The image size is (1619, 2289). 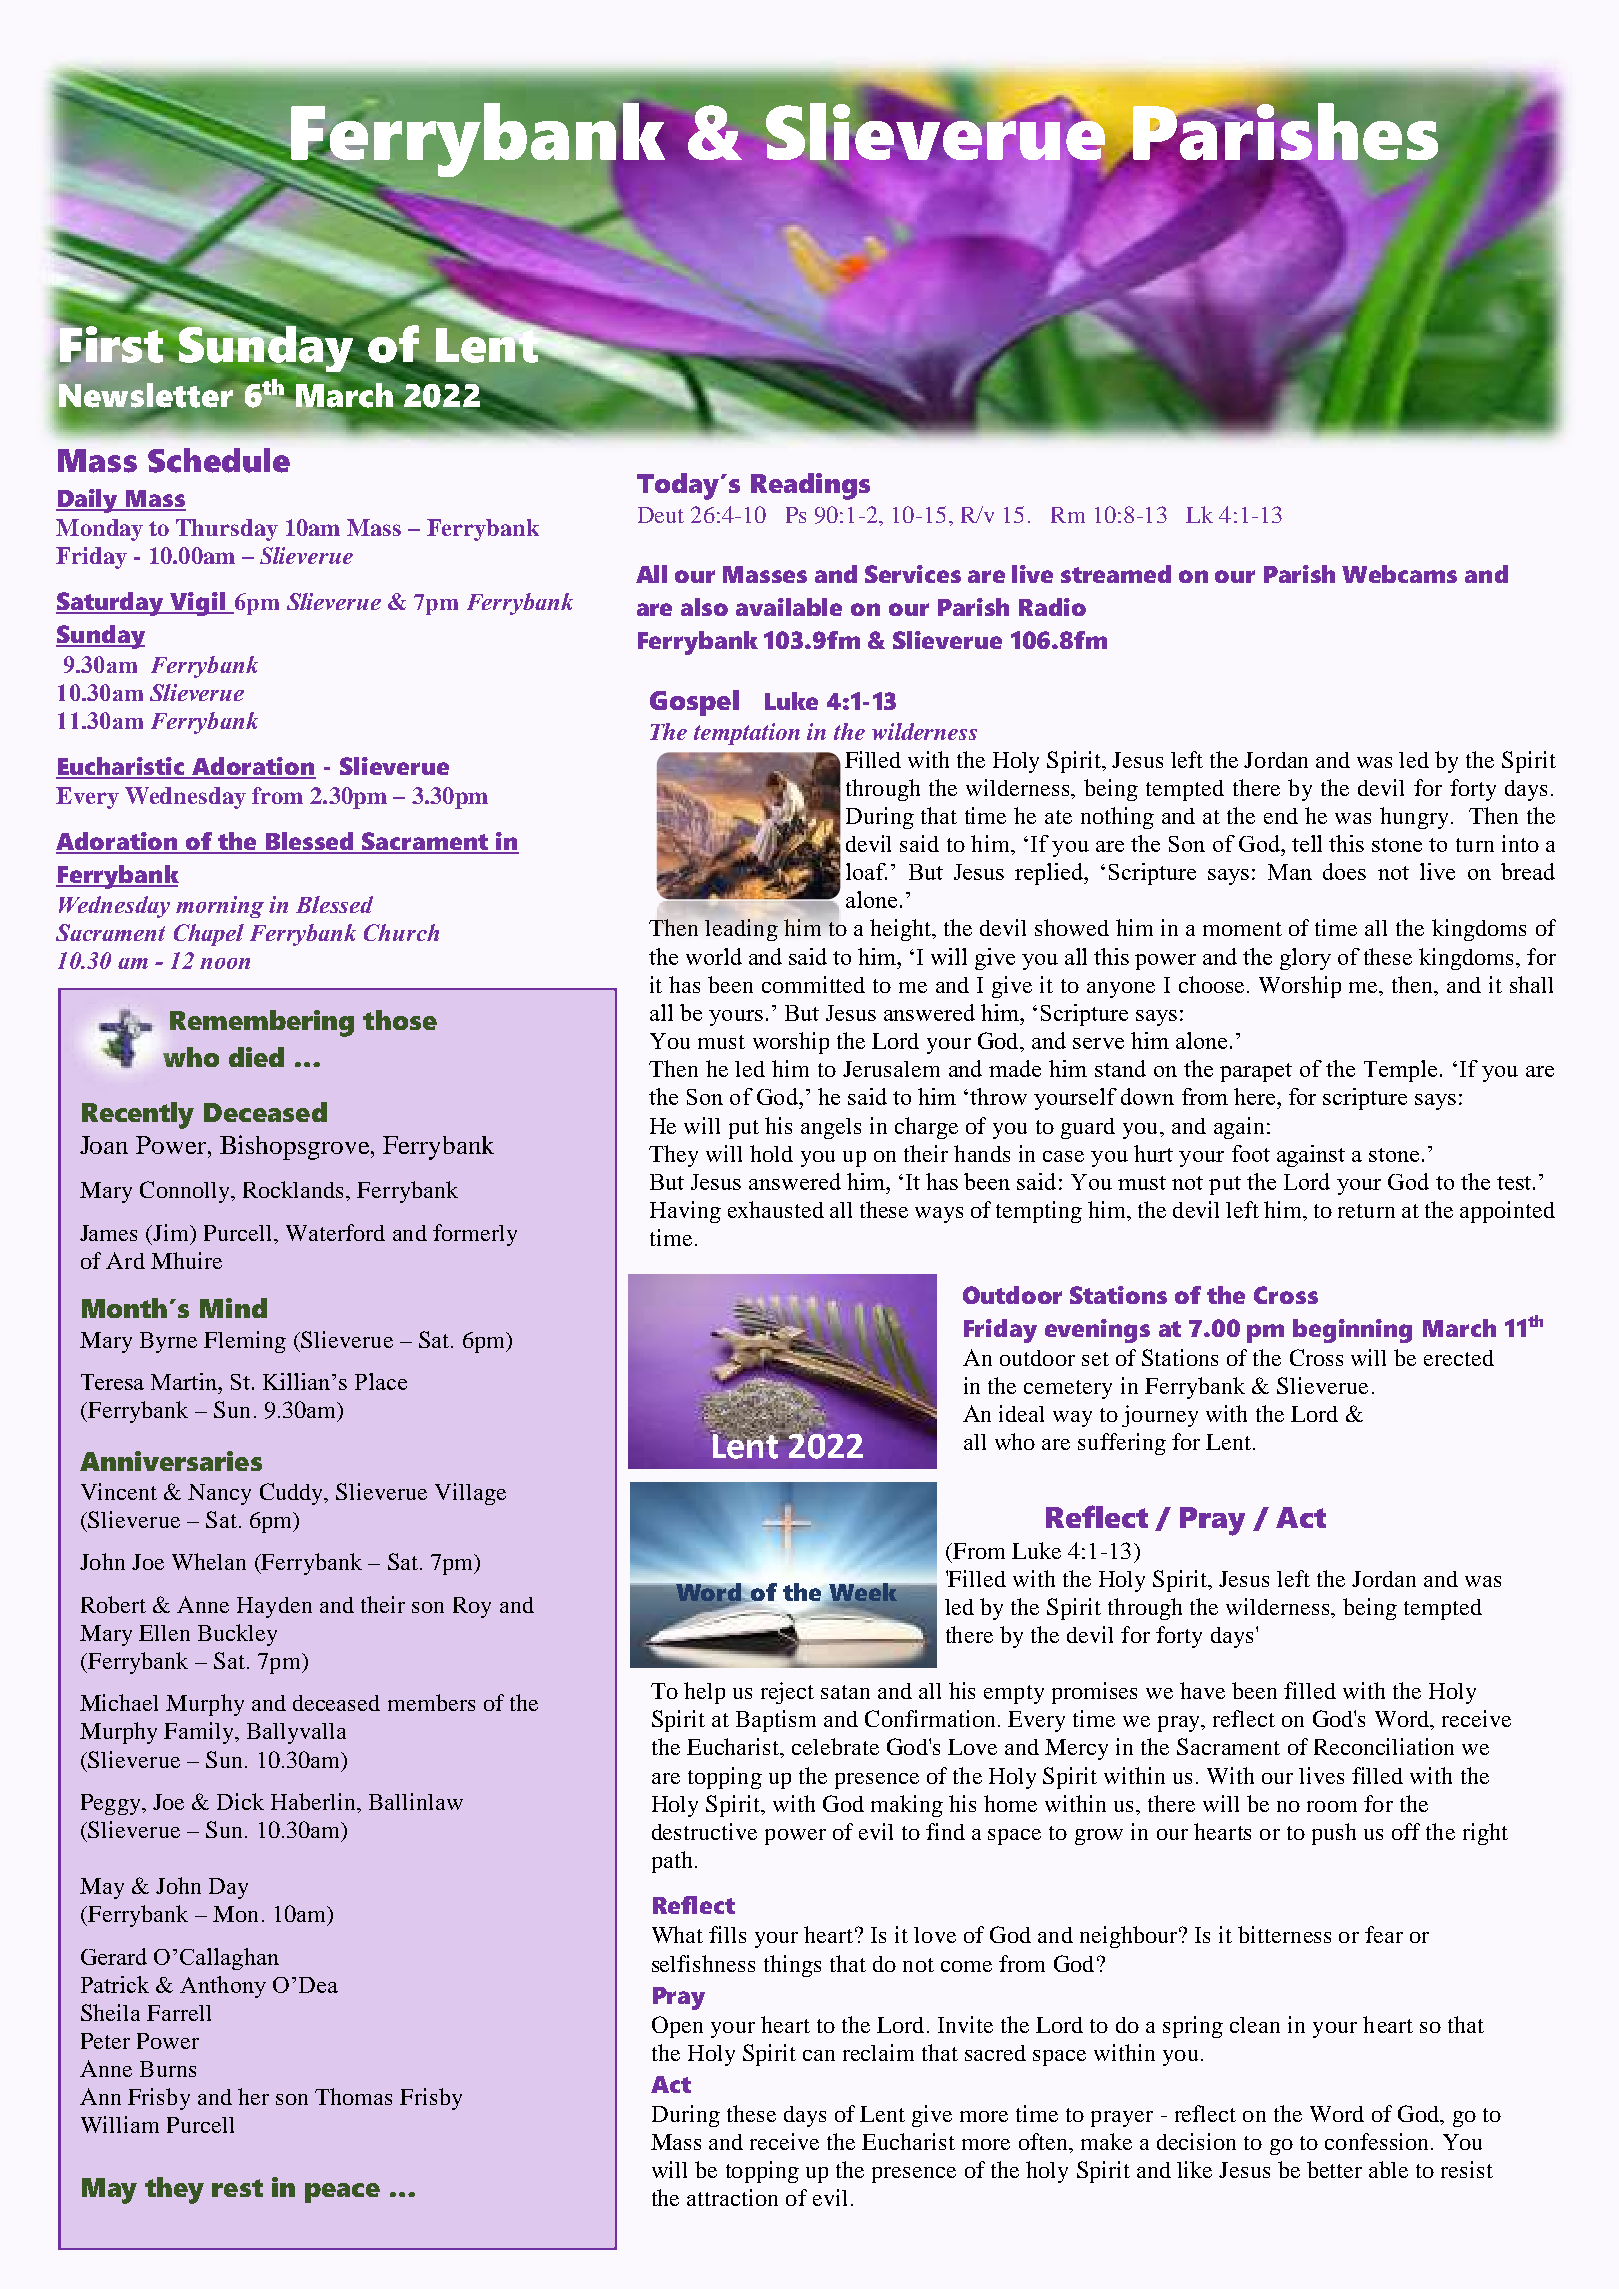 What do you see at coordinates (245, 1342) in the screenshot?
I see `Fleming` at bounding box center [245, 1342].
